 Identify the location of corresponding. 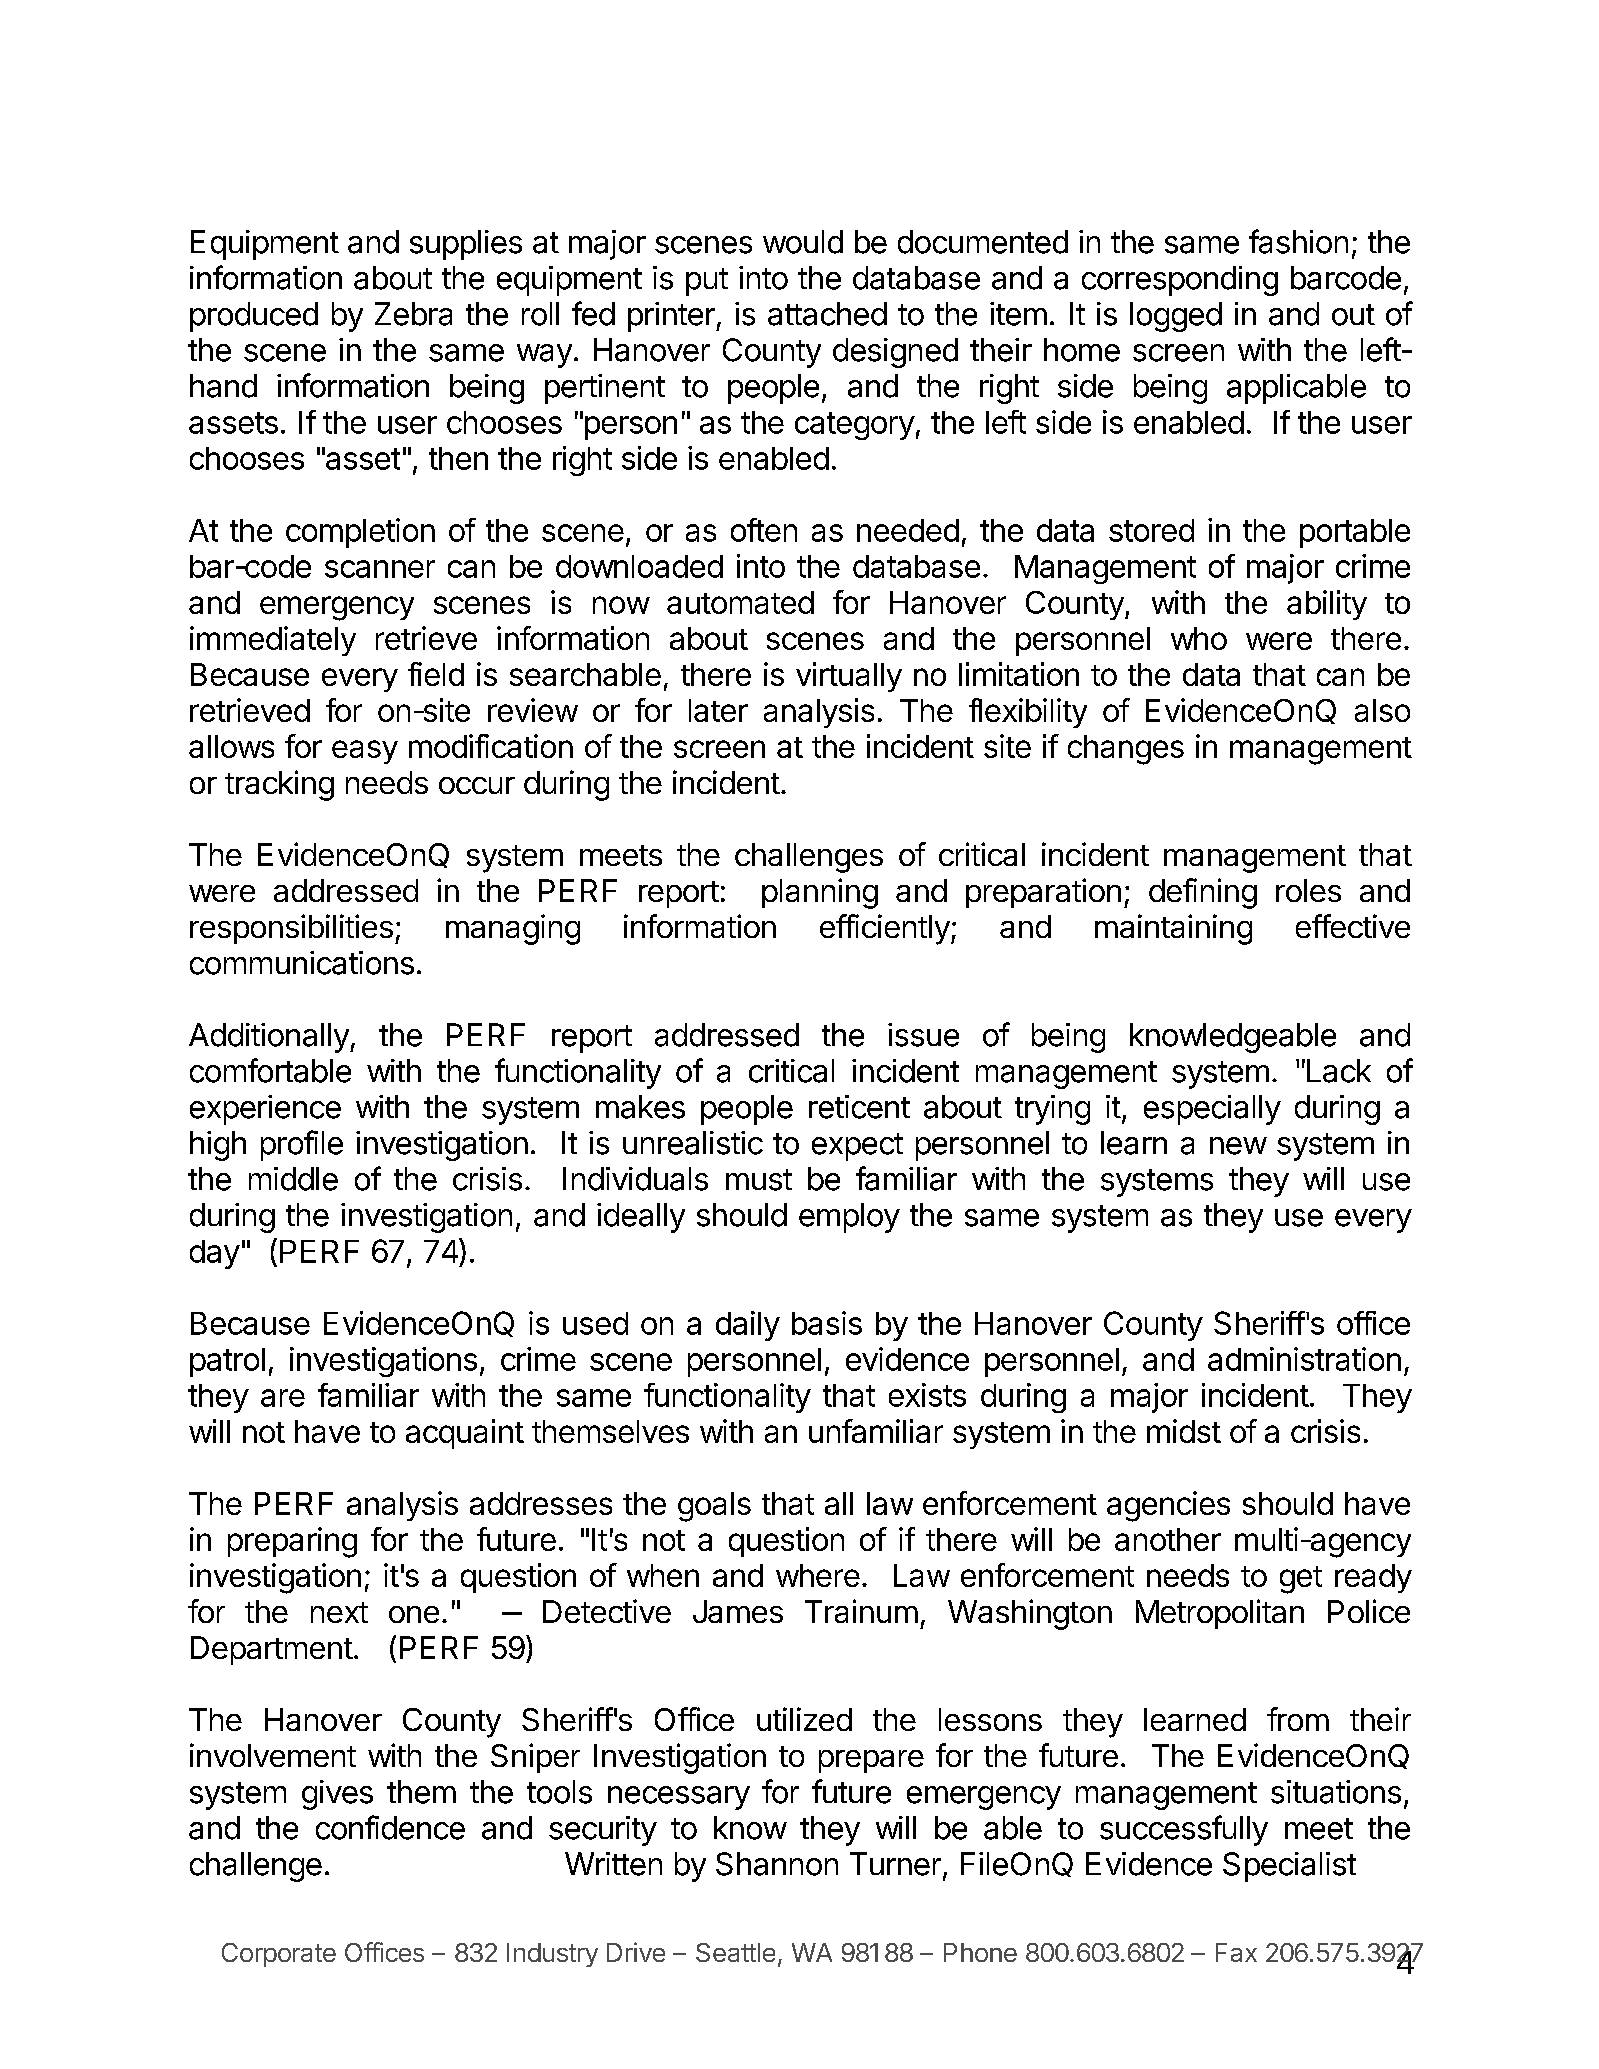
(1180, 281).
